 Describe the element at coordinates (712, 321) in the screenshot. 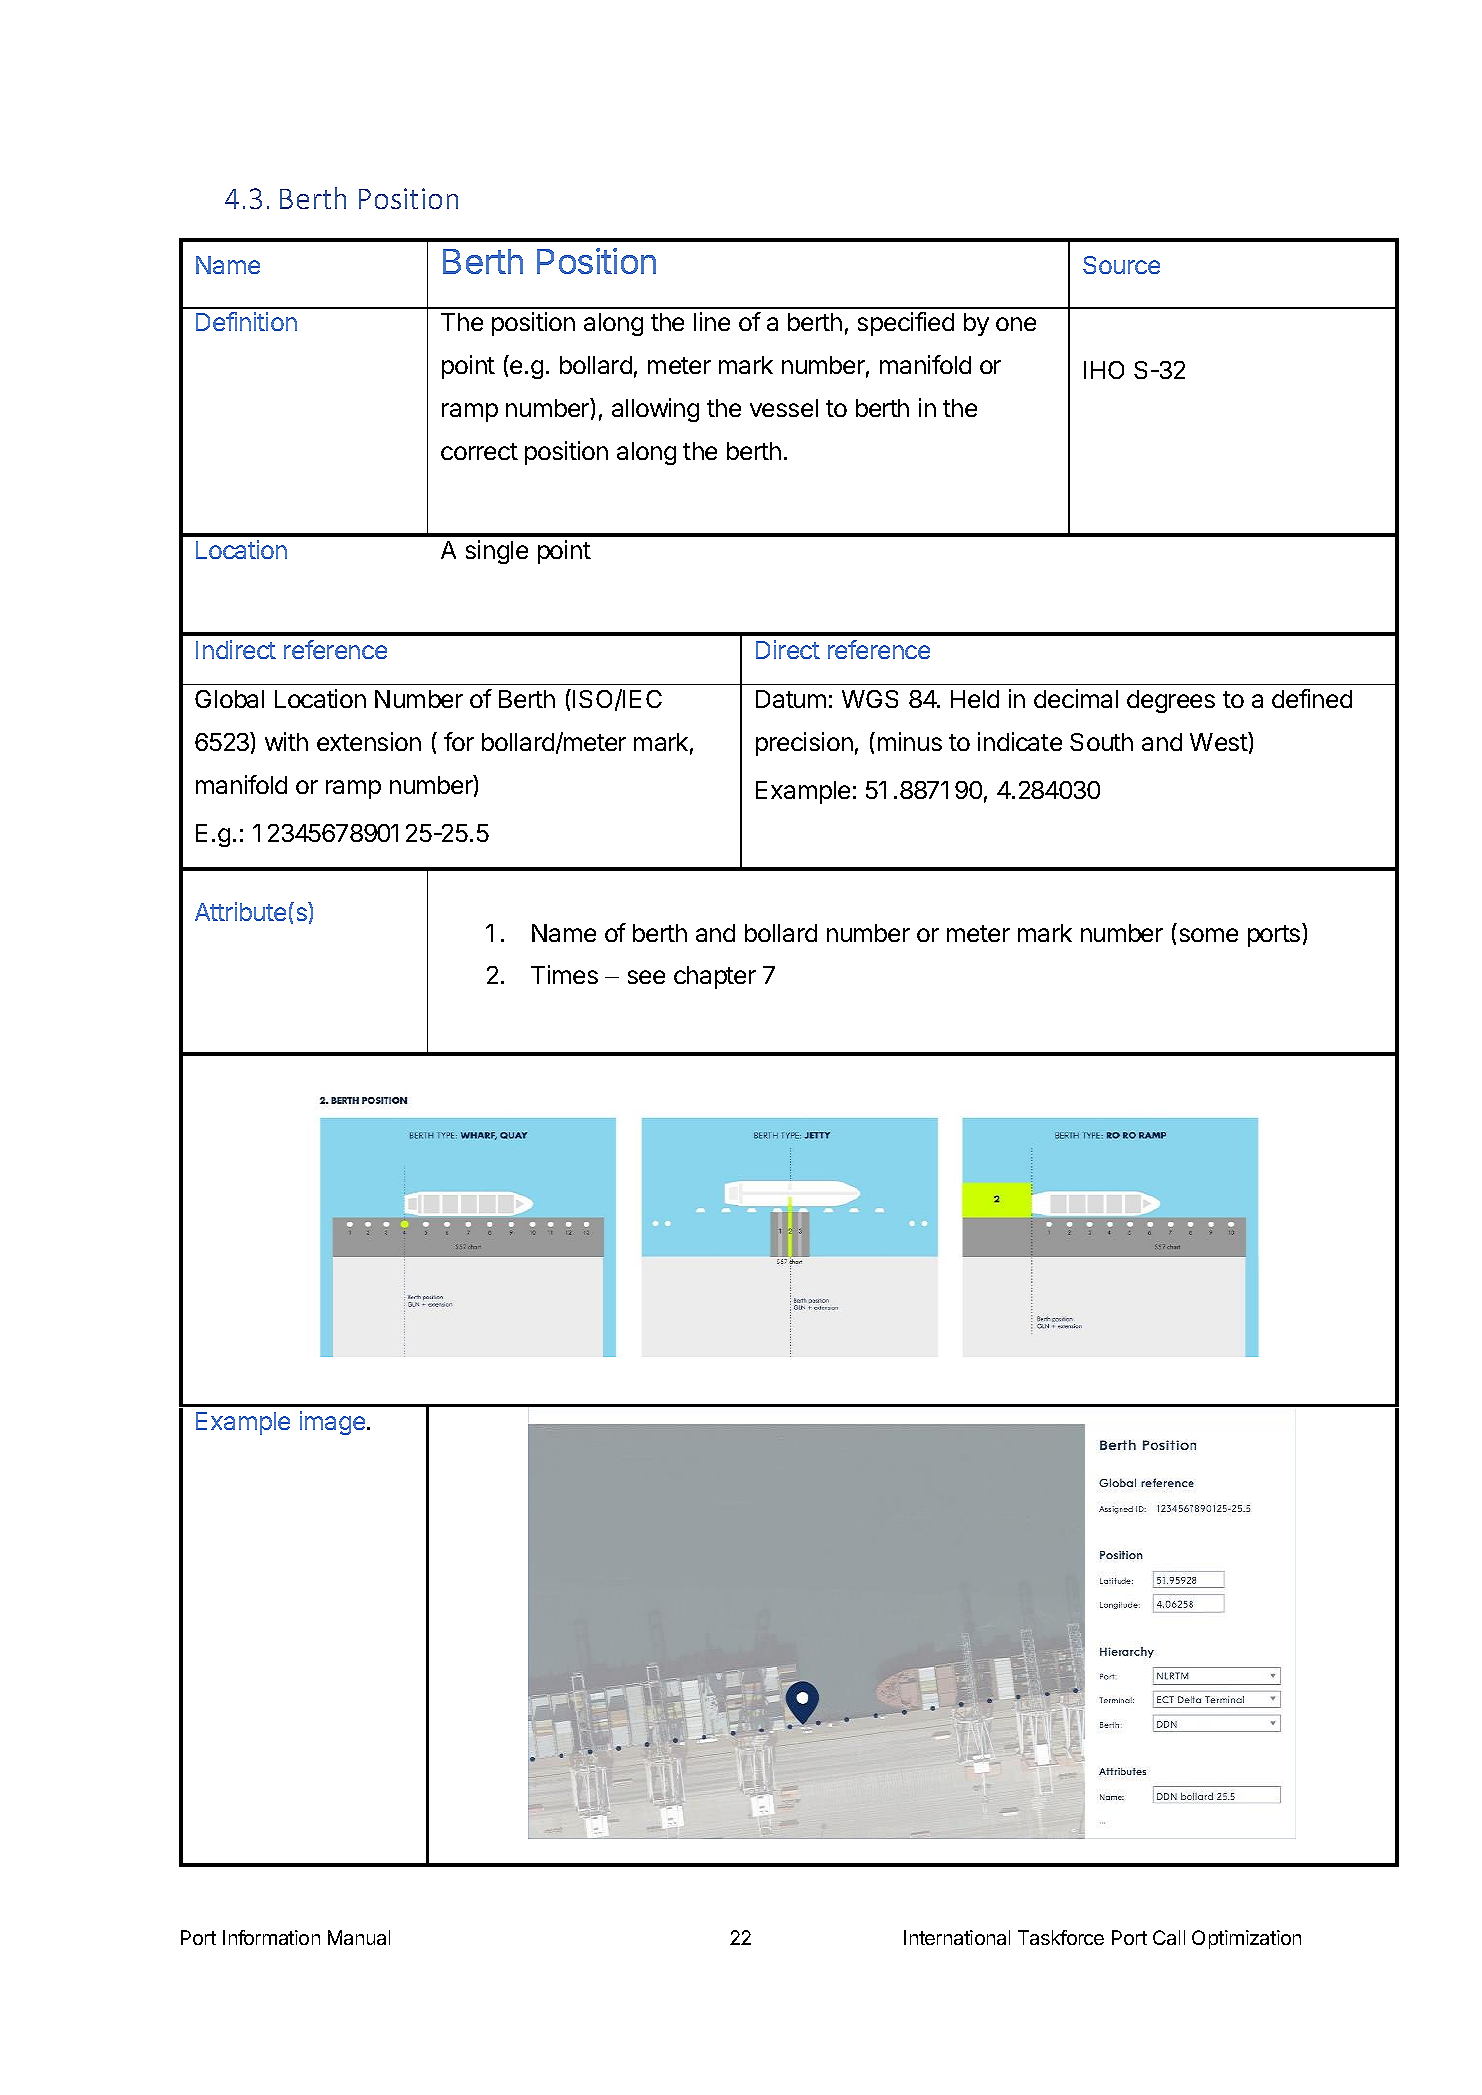

I see `line` at that location.
